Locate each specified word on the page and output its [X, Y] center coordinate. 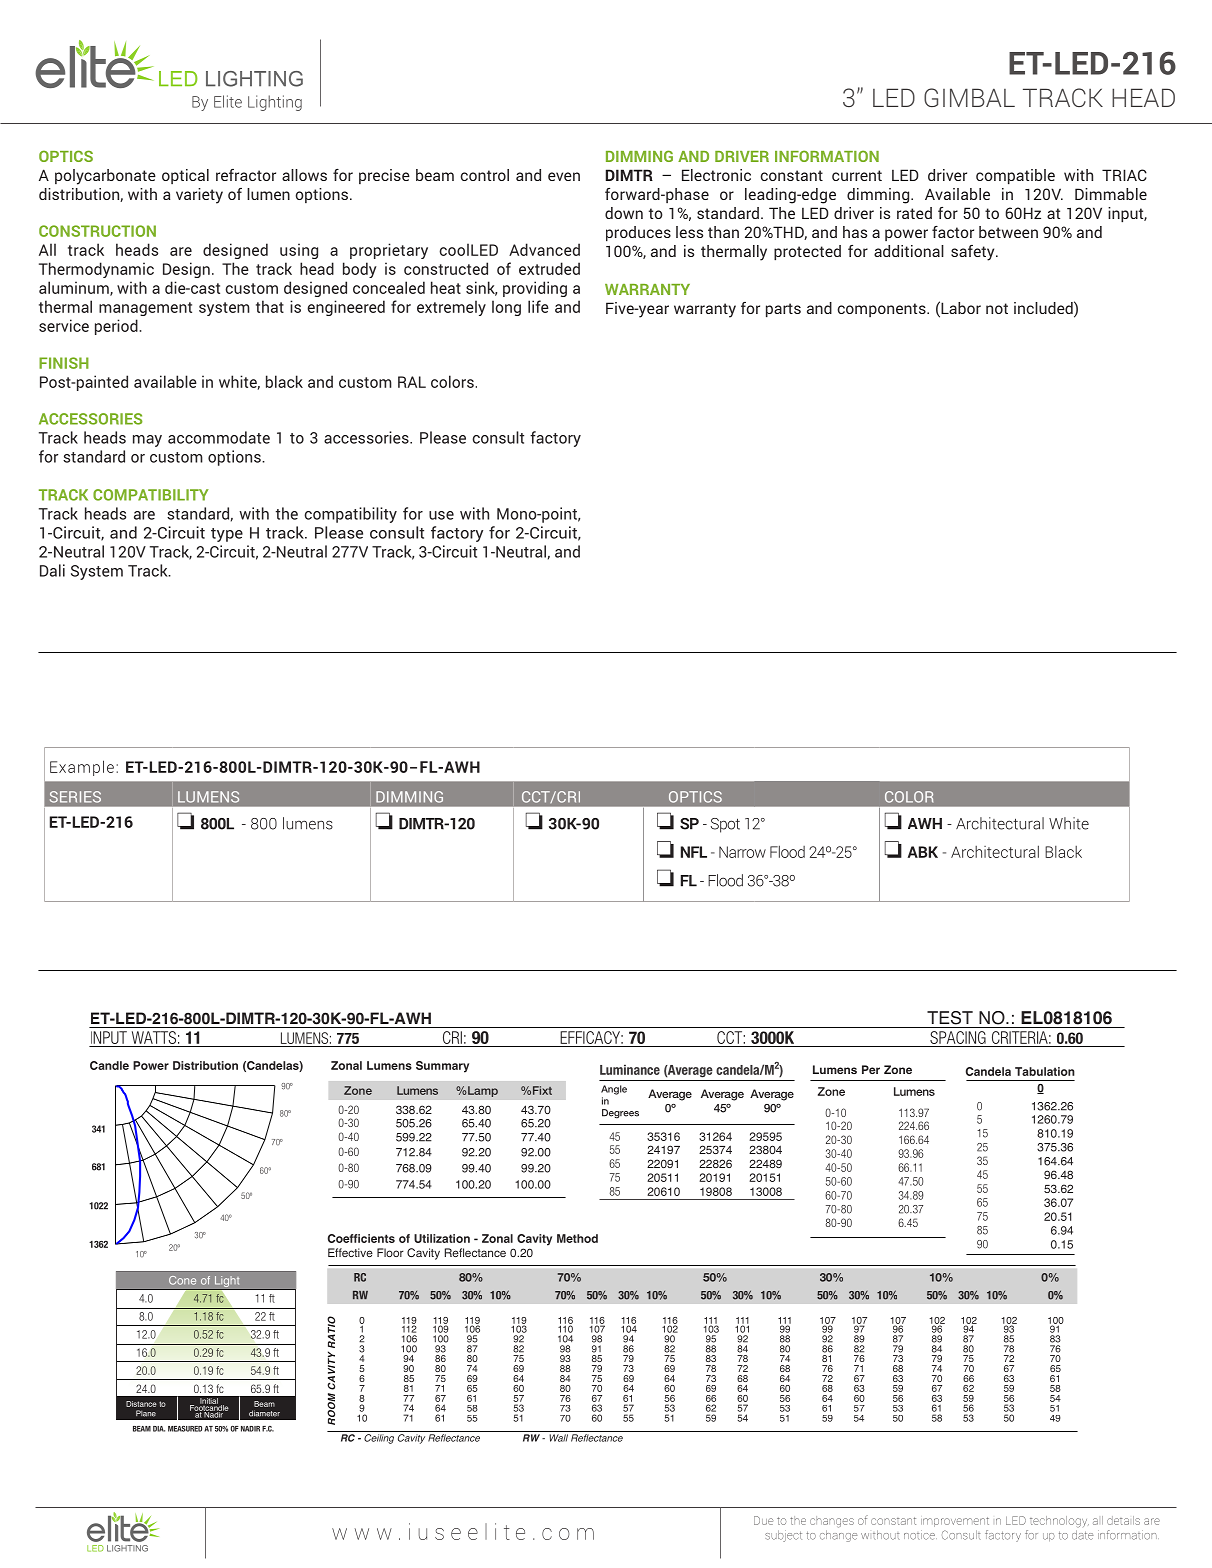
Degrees [620, 1113]
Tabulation [1045, 1071]
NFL [694, 852]
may [147, 441]
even [564, 176]
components [882, 310]
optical [185, 176]
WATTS [153, 1039]
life [538, 306]
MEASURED [185, 1429]
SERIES [75, 797]
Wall [558, 1438]
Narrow [742, 852]
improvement [955, 1522]
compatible [1015, 177]
